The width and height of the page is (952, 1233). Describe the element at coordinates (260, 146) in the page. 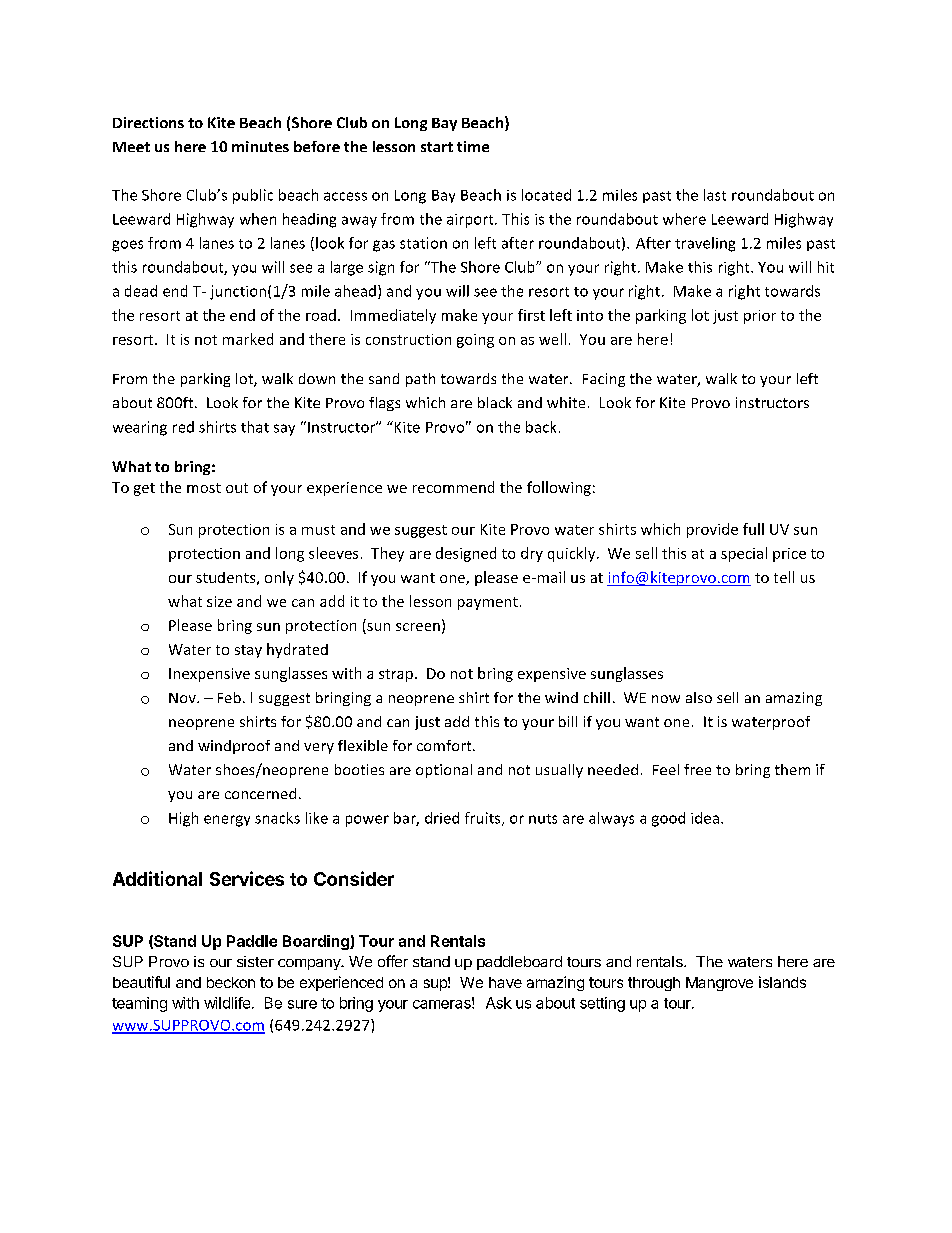

I see `minutes` at that location.
